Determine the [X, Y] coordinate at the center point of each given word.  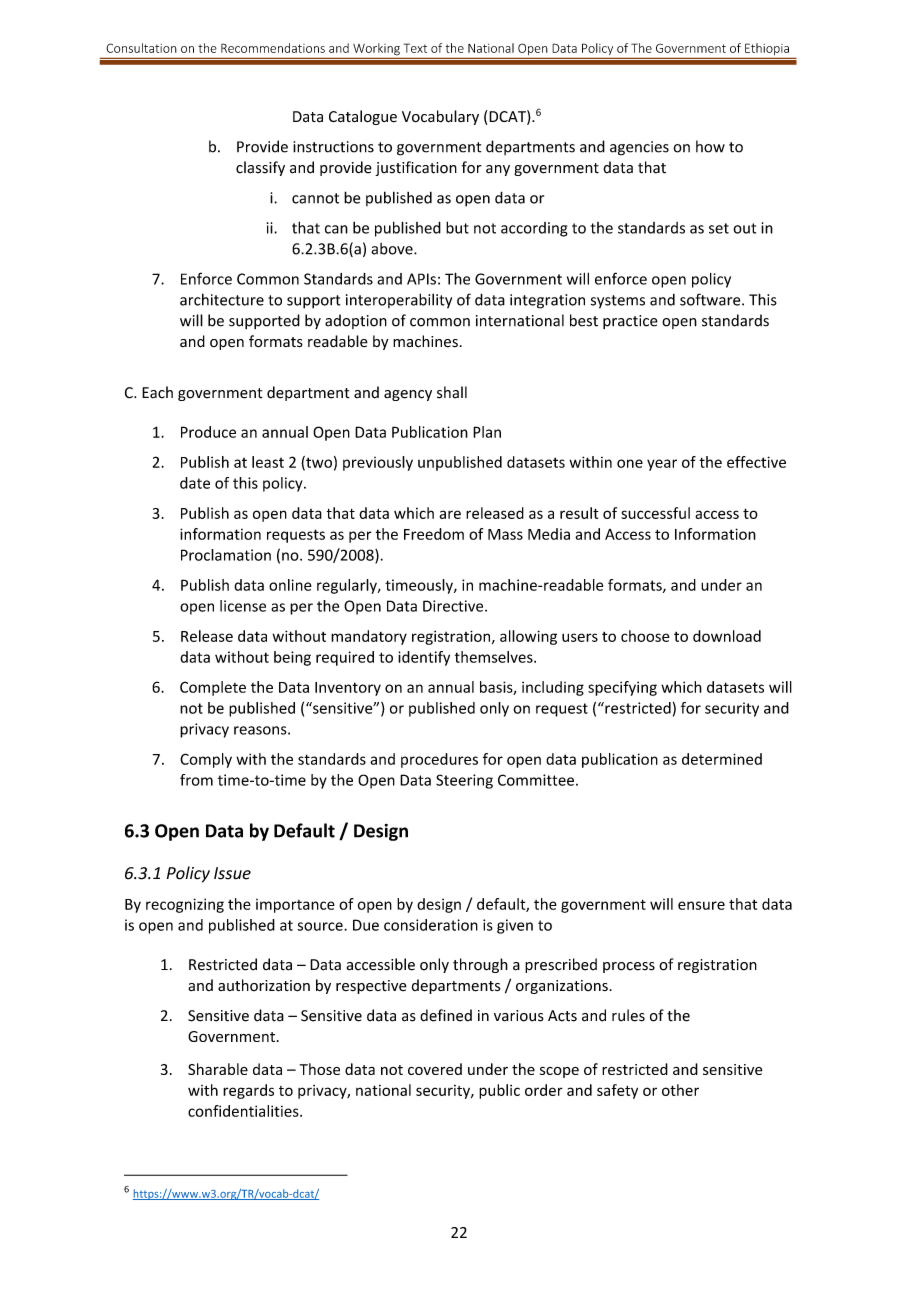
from [196, 780]
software [711, 299]
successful [655, 513]
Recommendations [273, 48]
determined [722, 759]
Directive [454, 606]
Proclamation [226, 555]
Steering [464, 781]
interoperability [399, 301]
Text [415, 48]
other [680, 1090]
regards [248, 1091]
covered [435, 1069]
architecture [222, 299]
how [710, 146]
